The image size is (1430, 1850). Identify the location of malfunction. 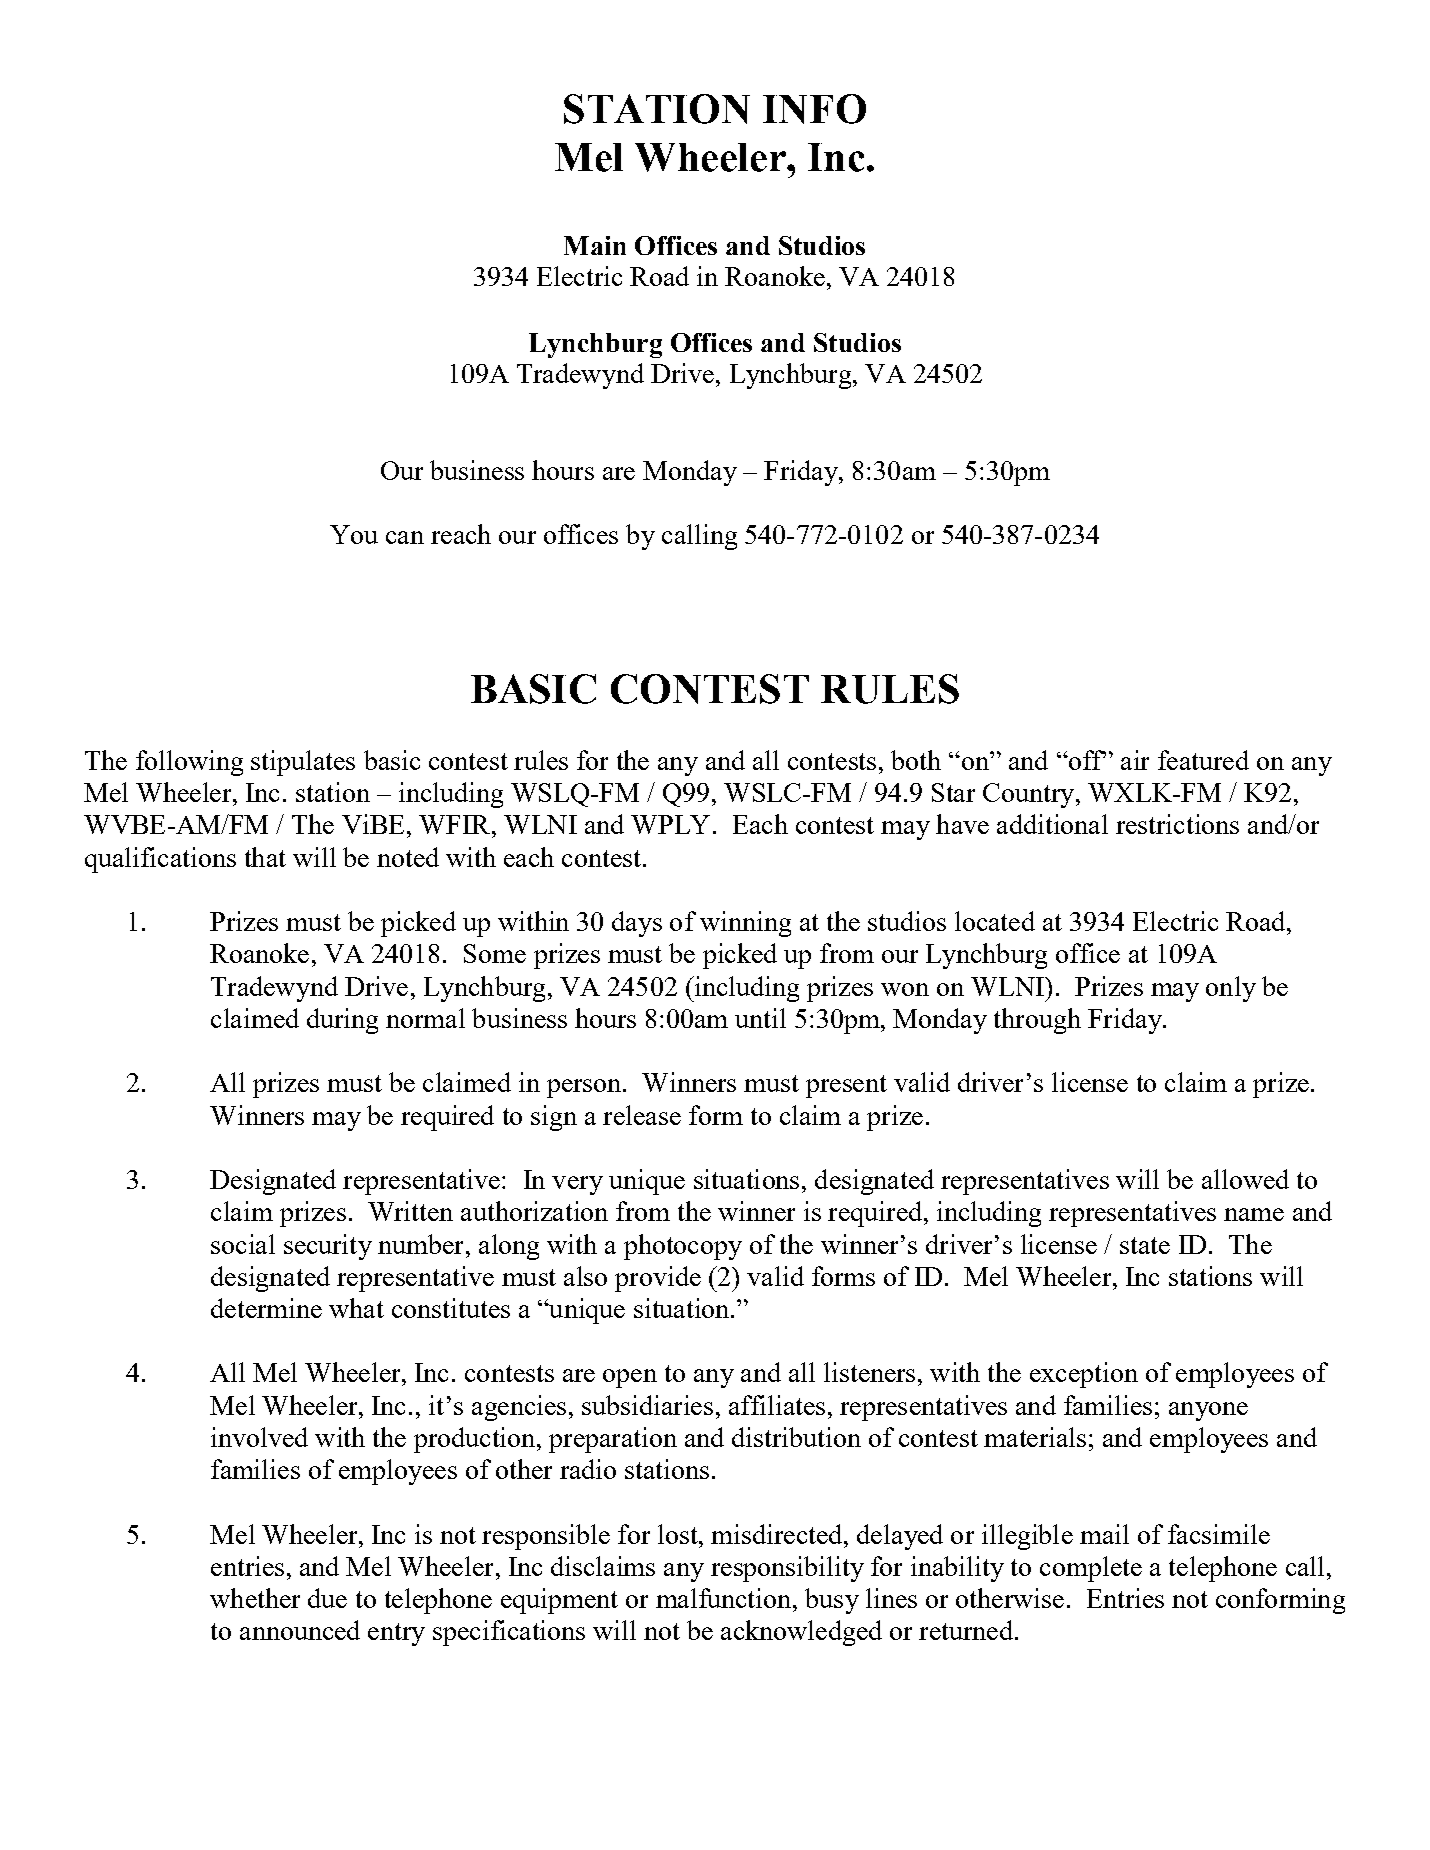
(725, 1598).
